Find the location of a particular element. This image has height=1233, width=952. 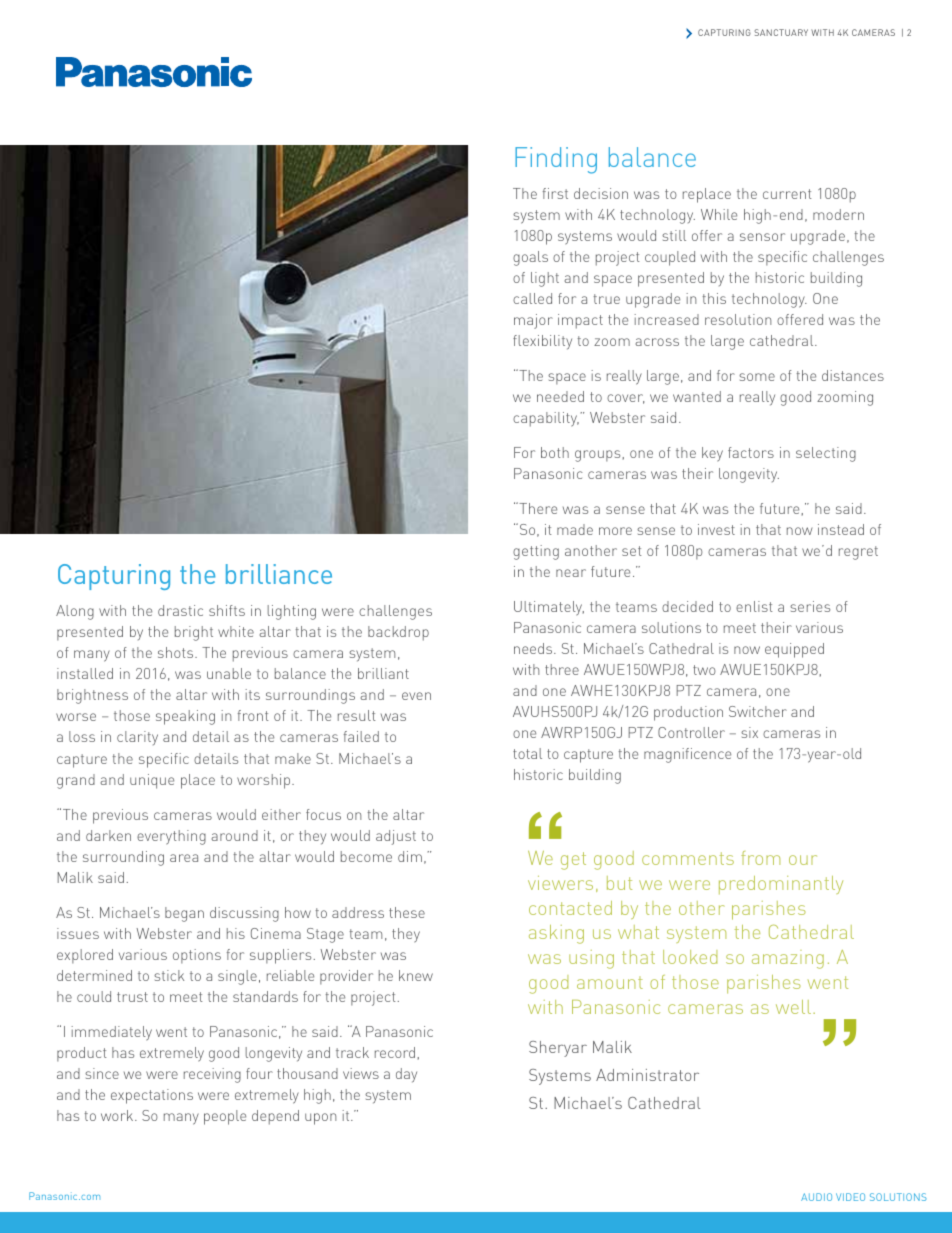

enlist is located at coordinates (754, 606).
